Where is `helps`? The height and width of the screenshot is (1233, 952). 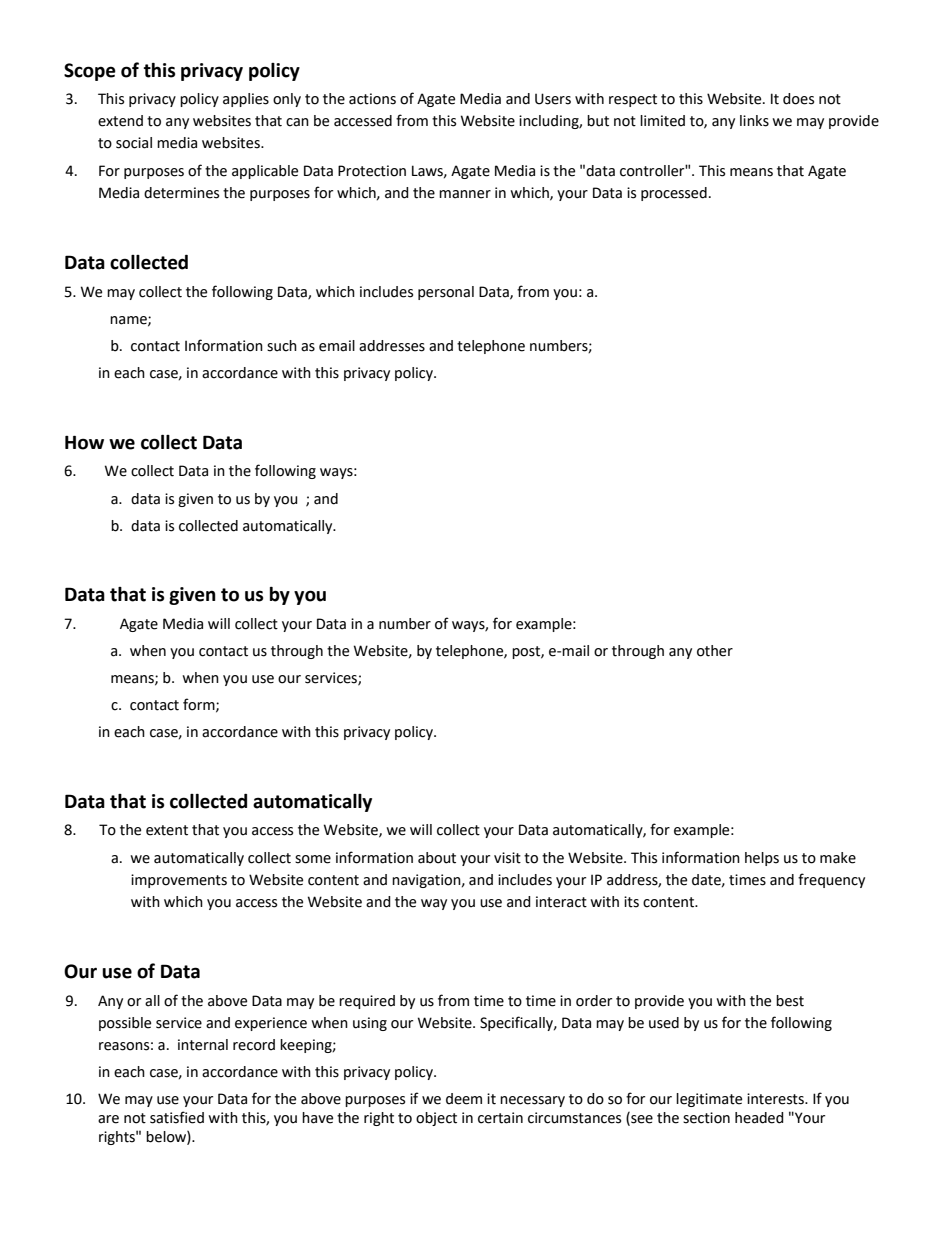
helps is located at coordinates (762, 859).
